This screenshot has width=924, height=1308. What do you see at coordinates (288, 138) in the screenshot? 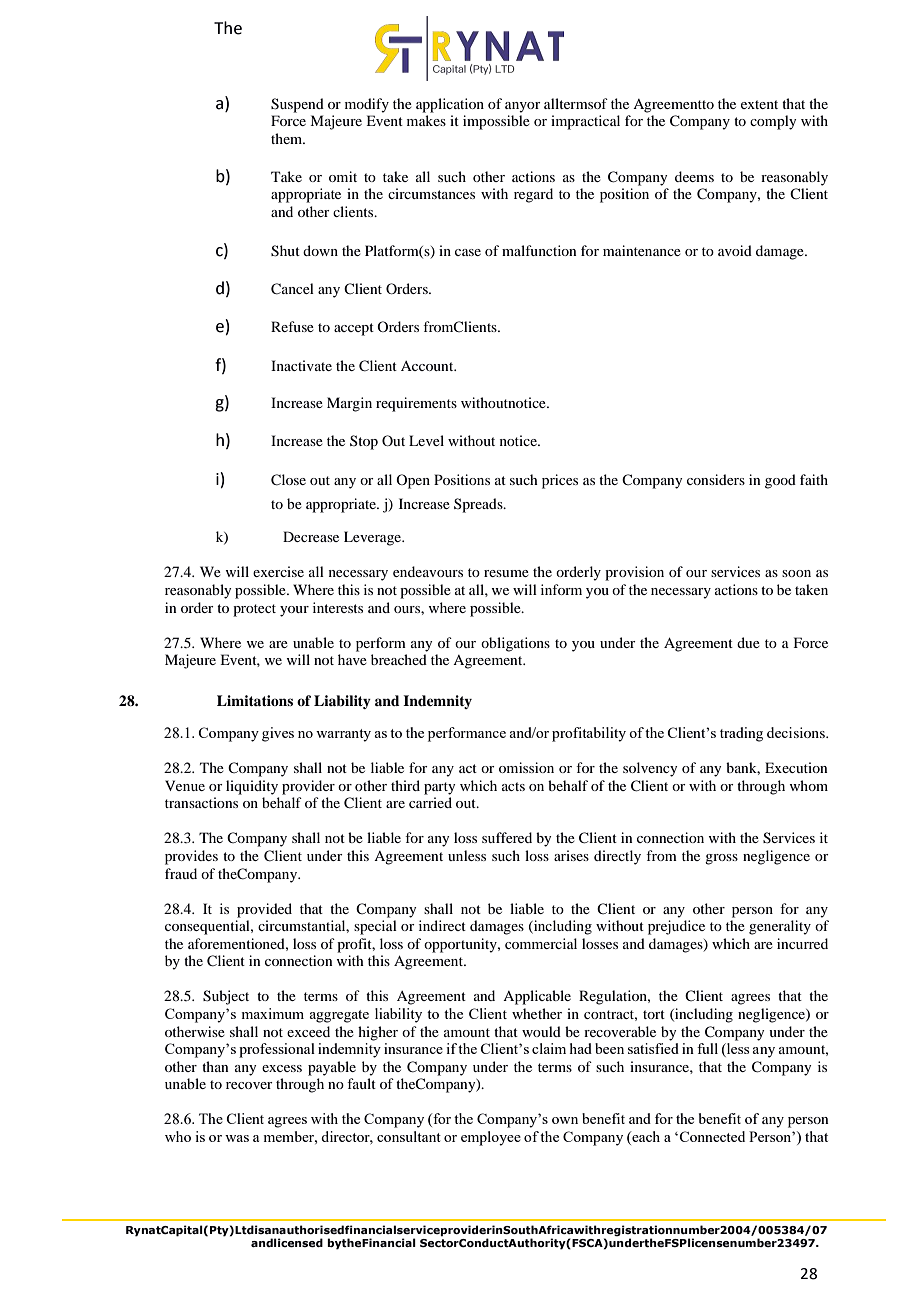
I see `them` at bounding box center [288, 138].
